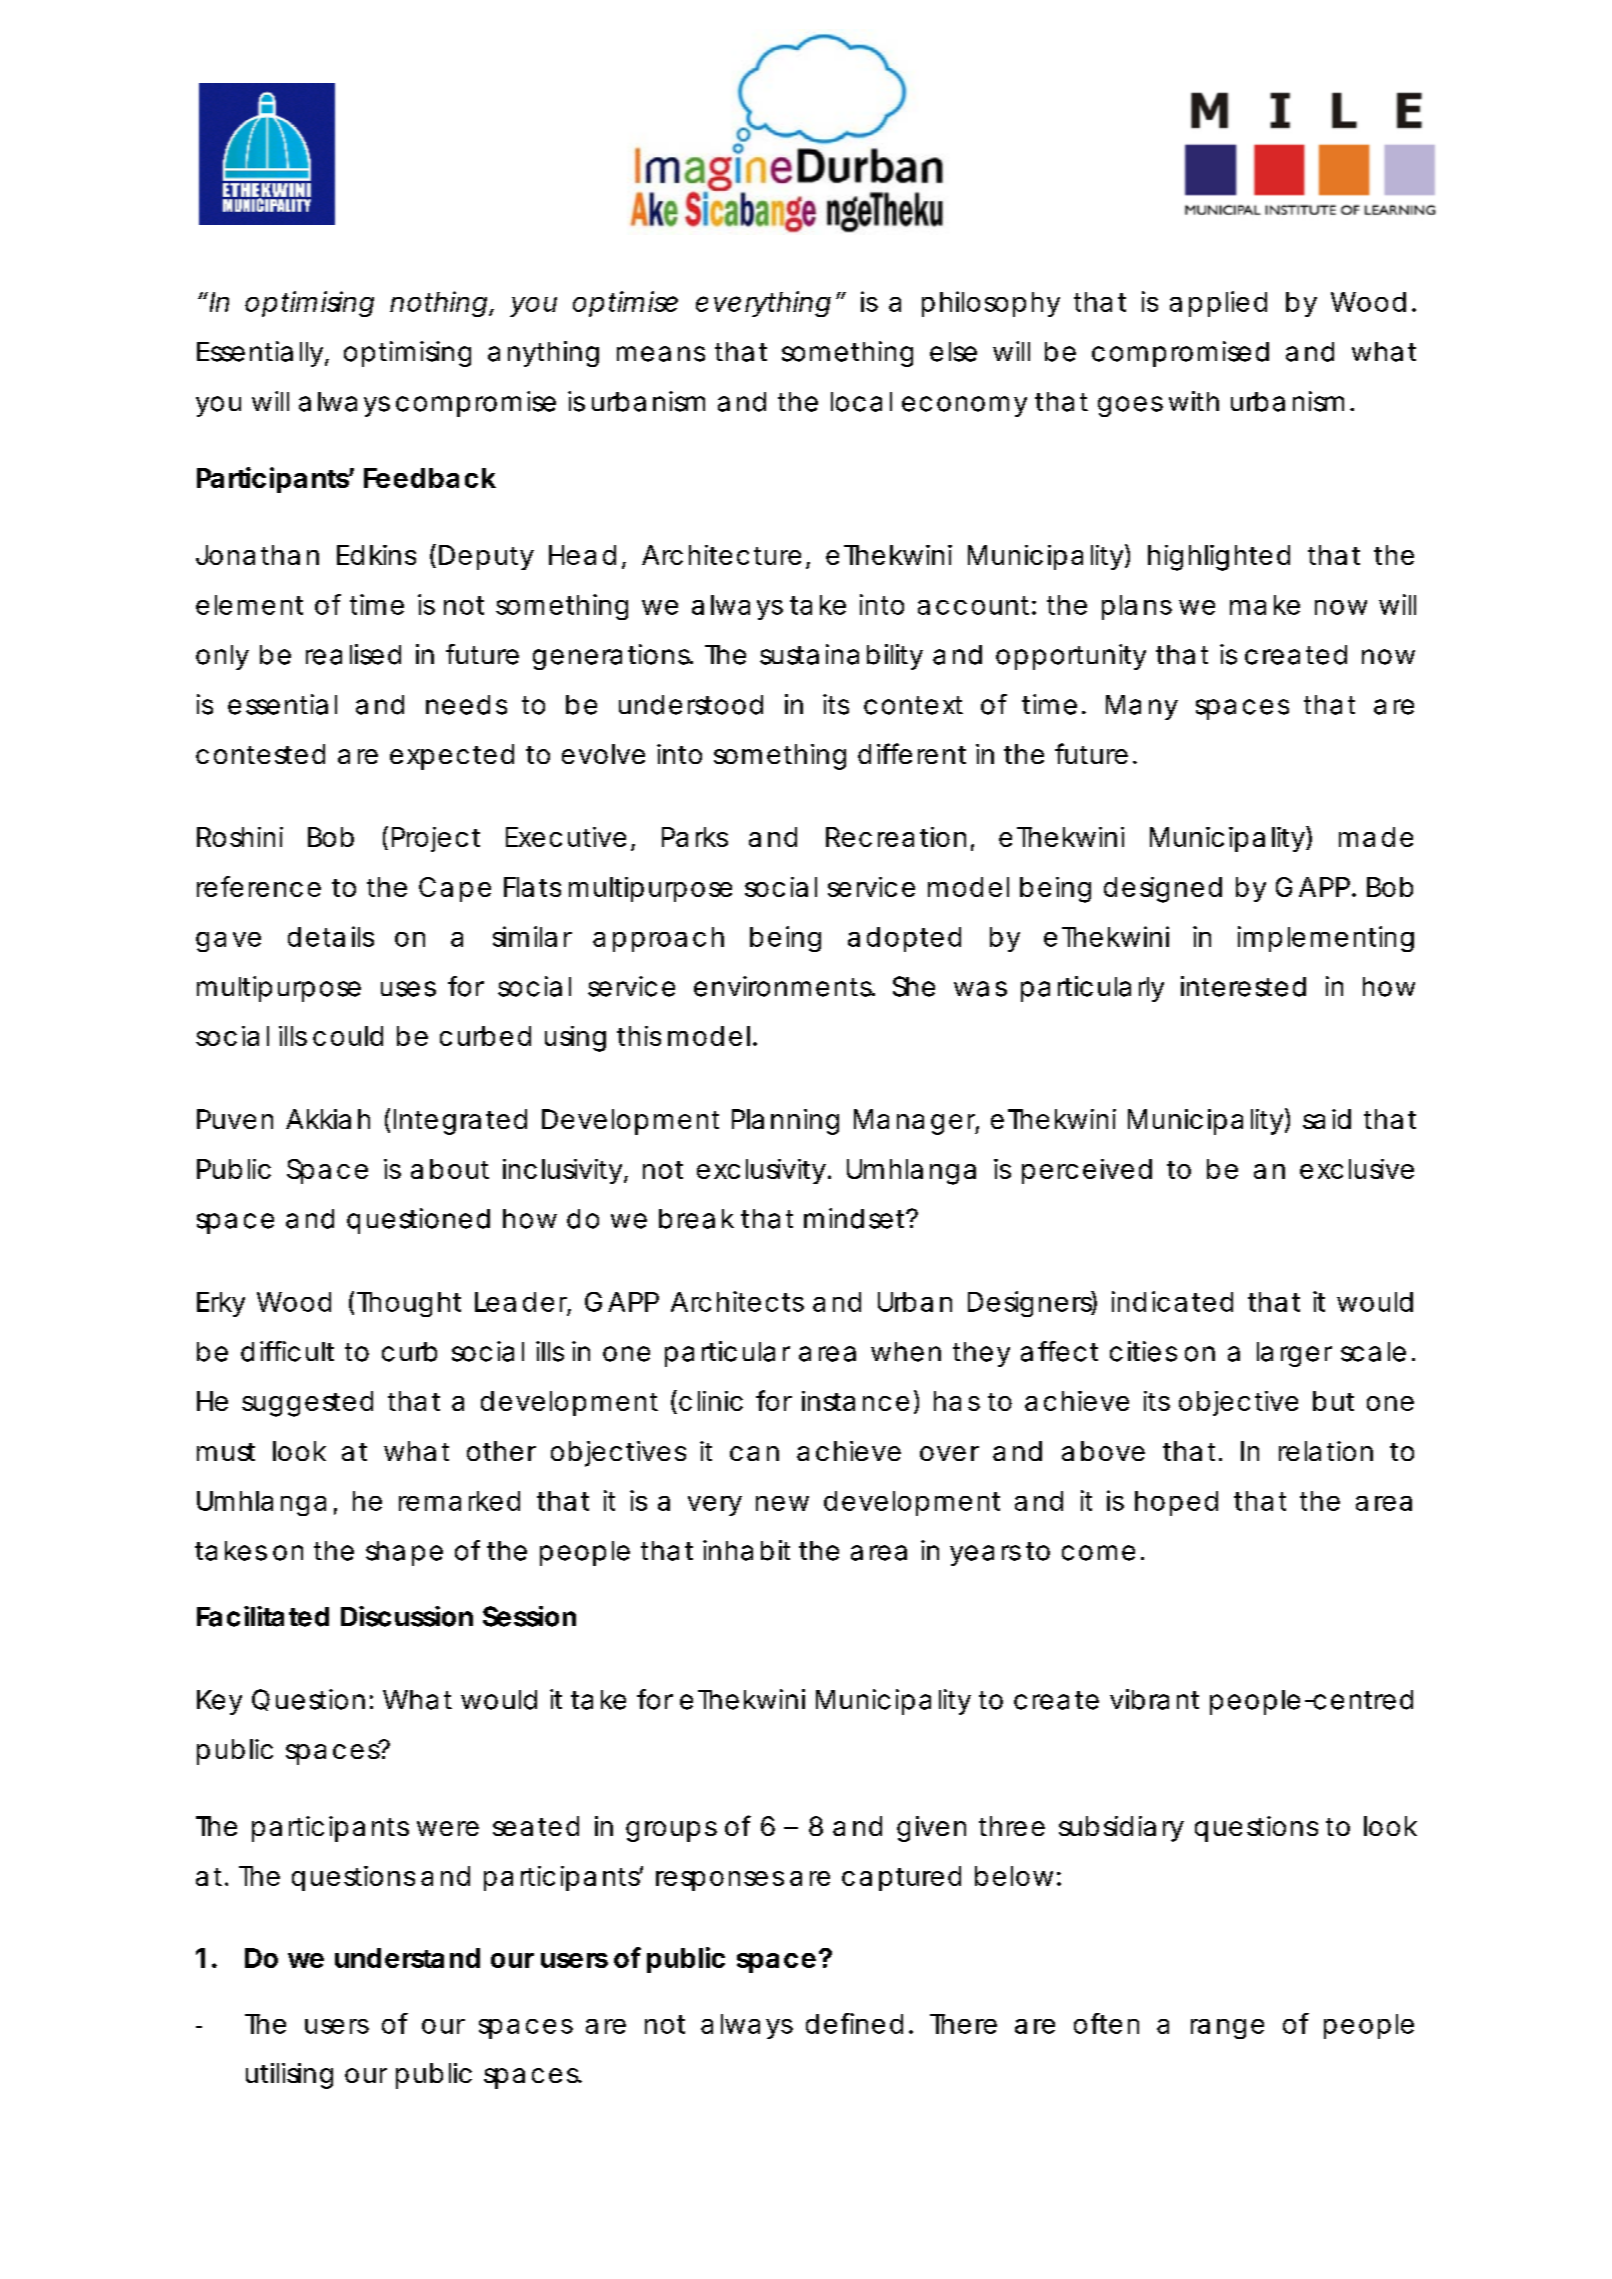 The height and width of the image is (2279, 1612). What do you see at coordinates (861, 402) in the image?
I see `local` at bounding box center [861, 402].
